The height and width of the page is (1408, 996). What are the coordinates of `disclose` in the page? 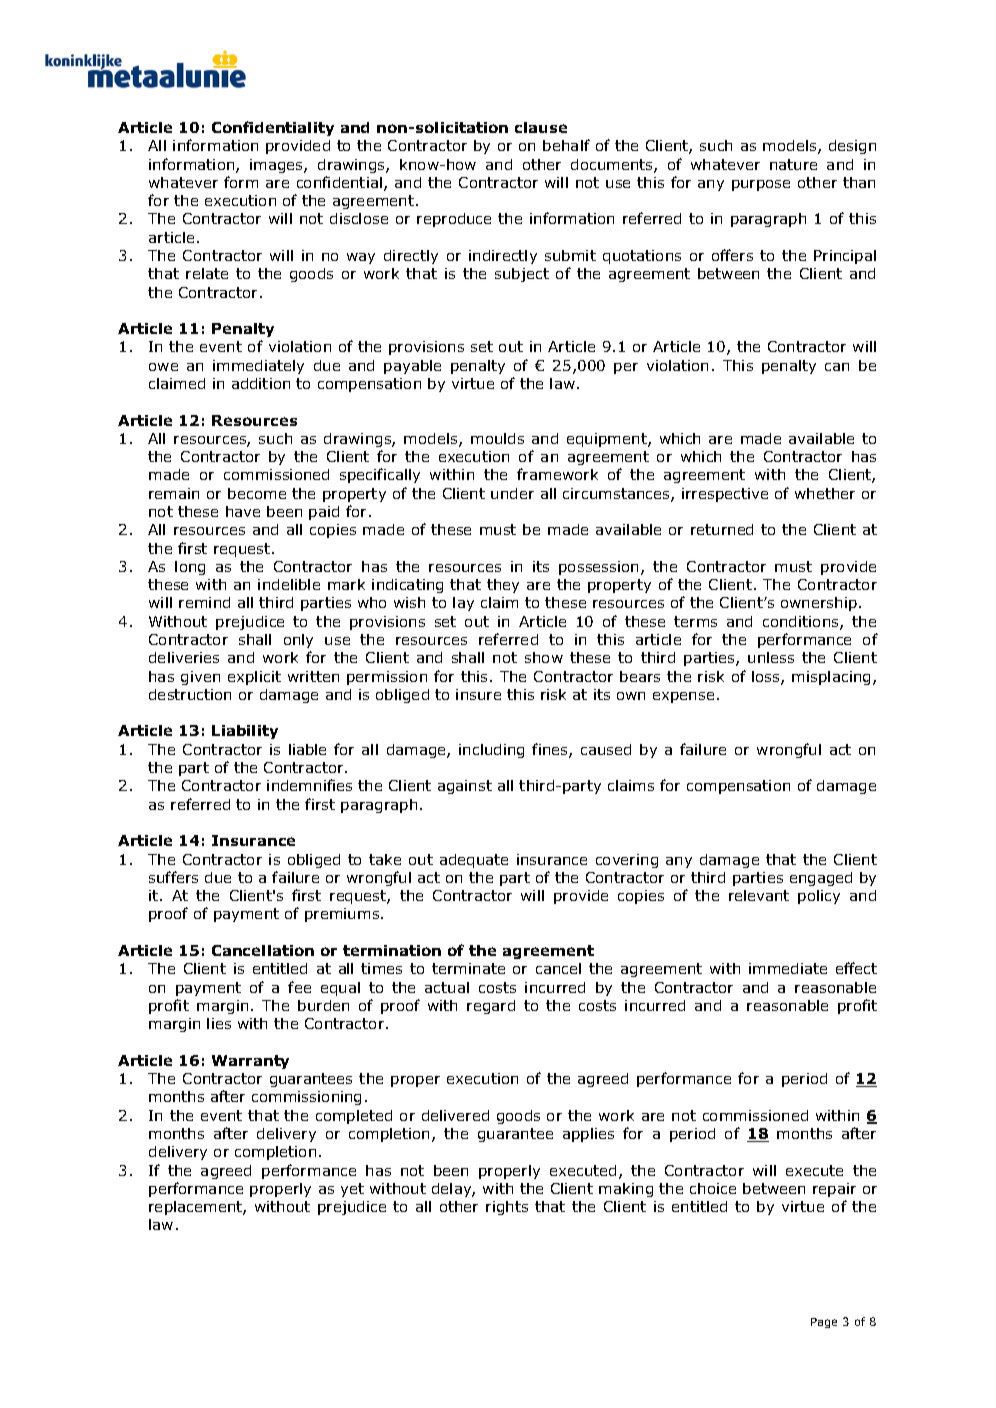 It's located at (359, 218).
